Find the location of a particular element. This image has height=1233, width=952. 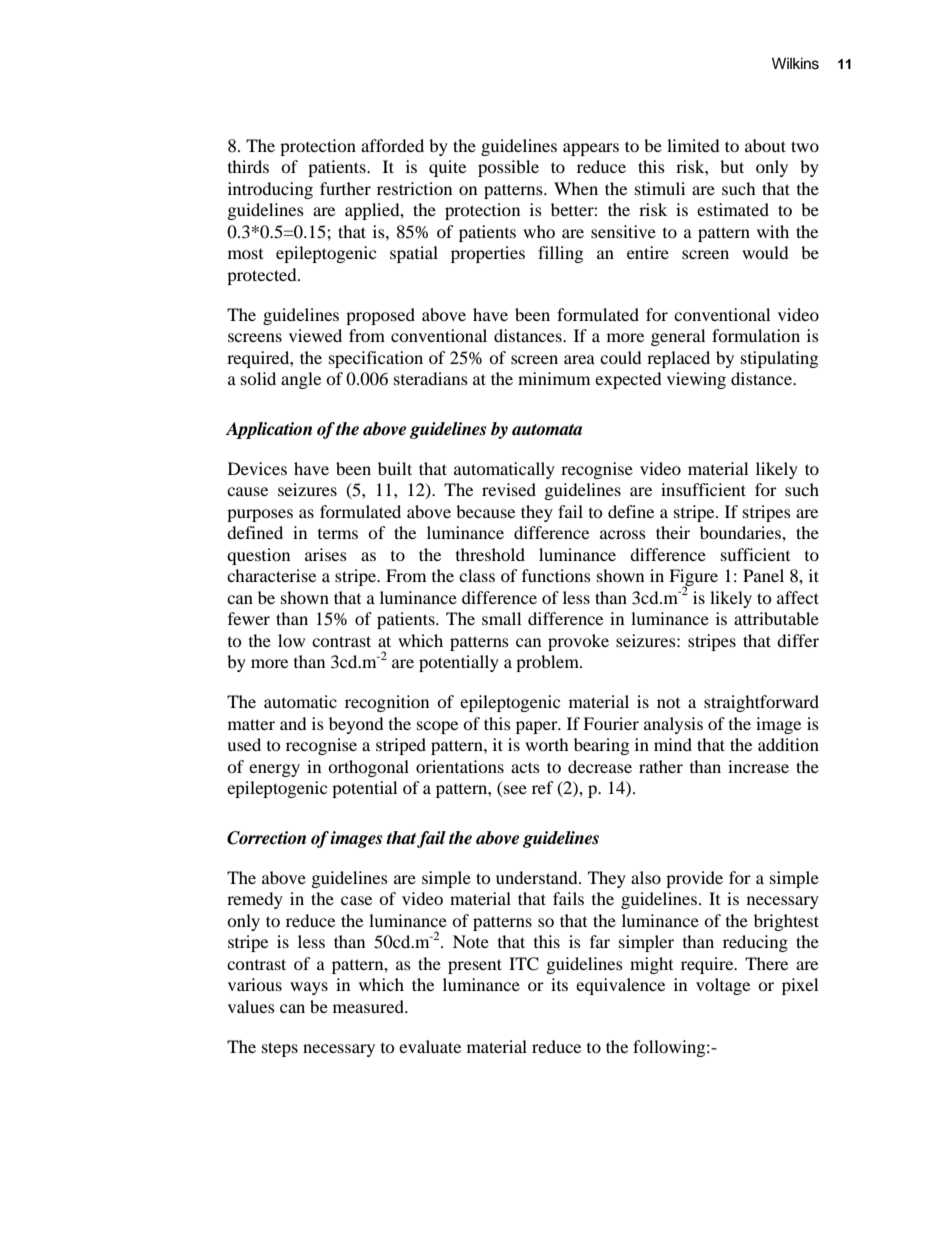

afforded is located at coordinates (392, 145).
